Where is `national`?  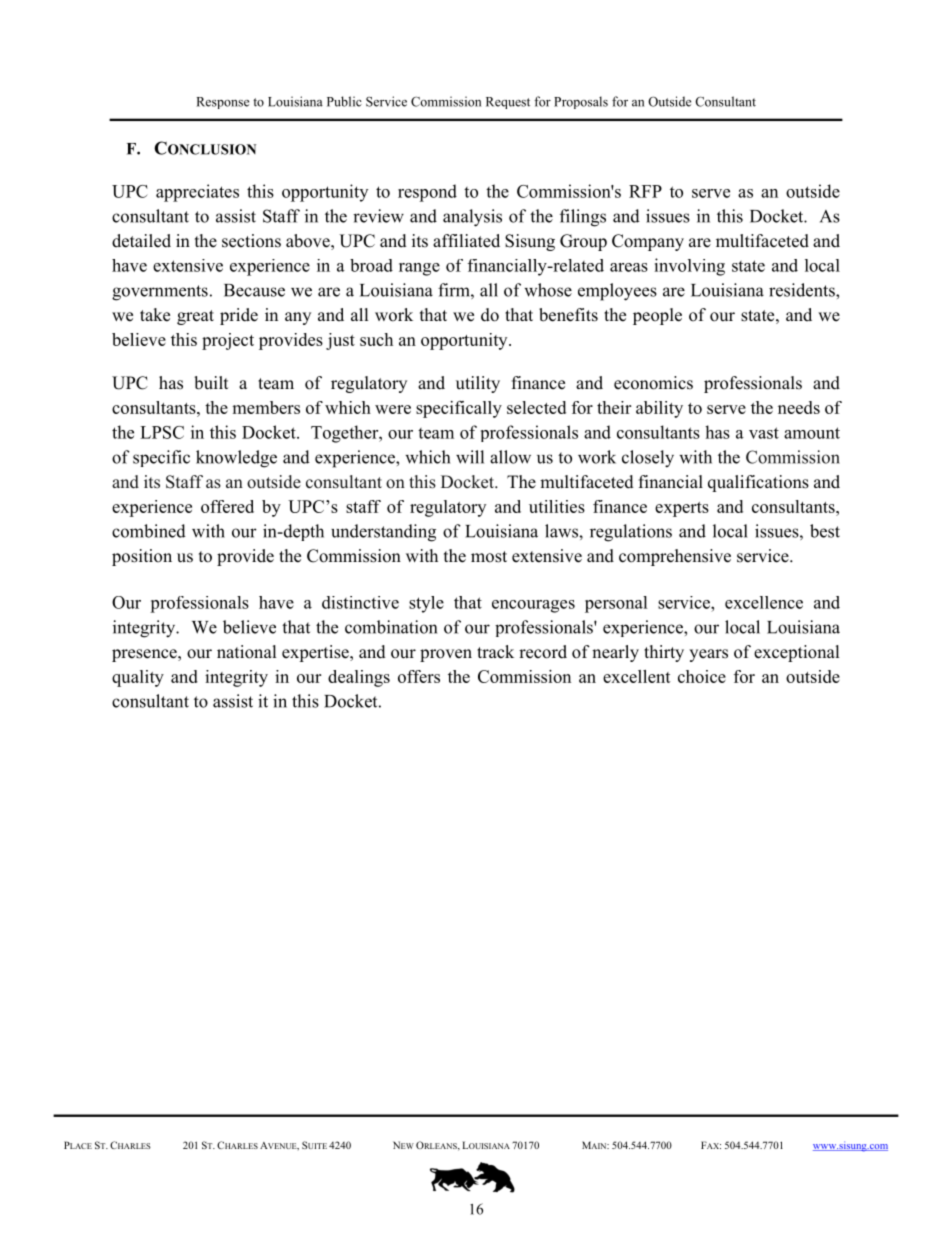 national is located at coordinates (246, 652).
